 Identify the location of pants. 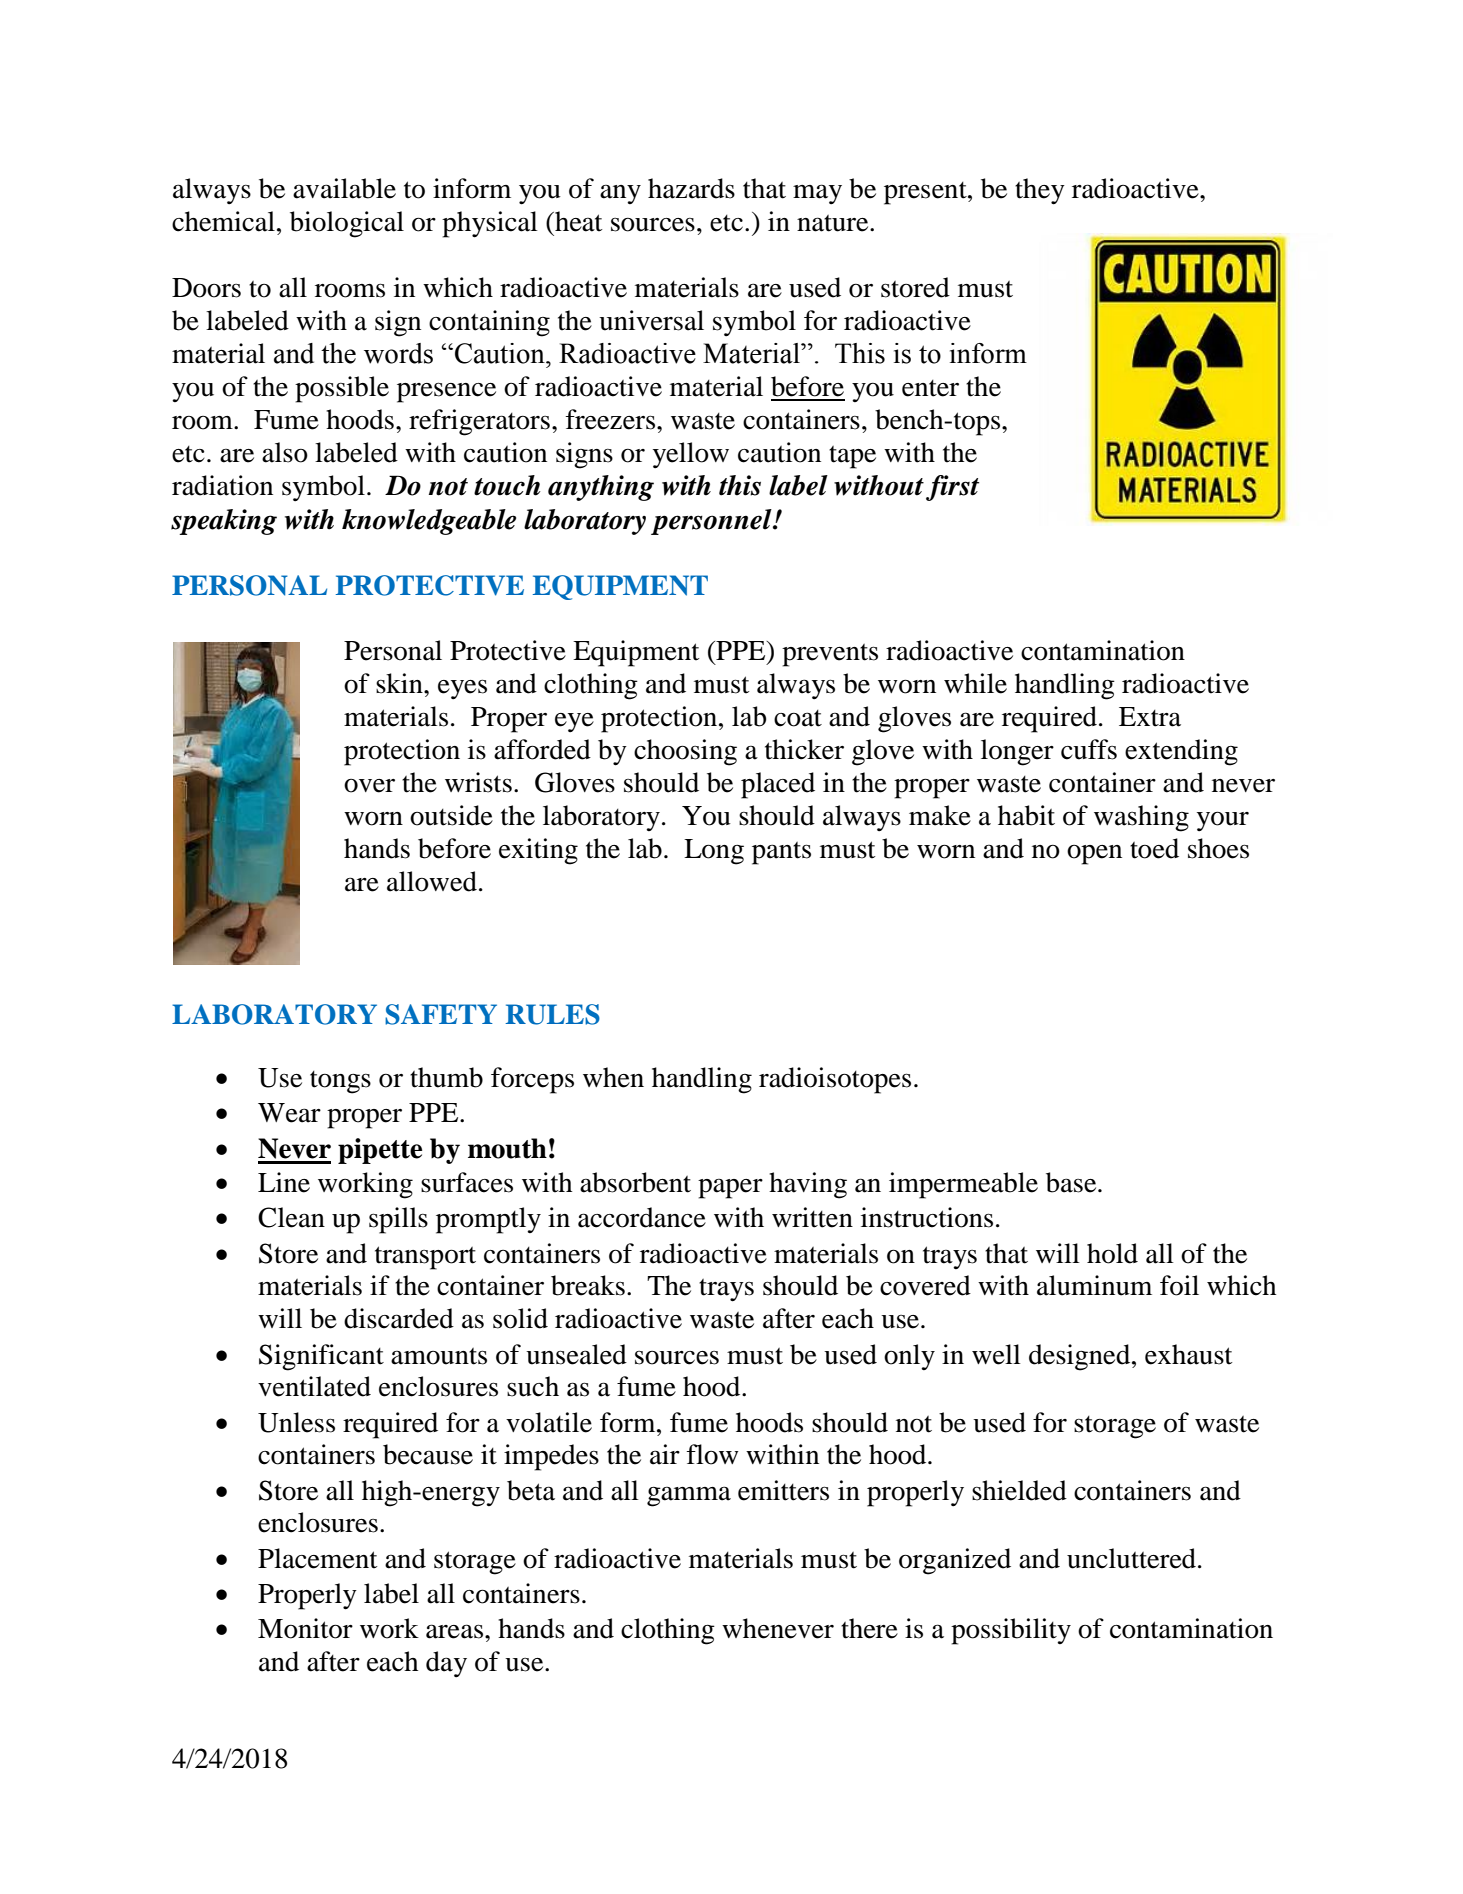
(781, 853).
